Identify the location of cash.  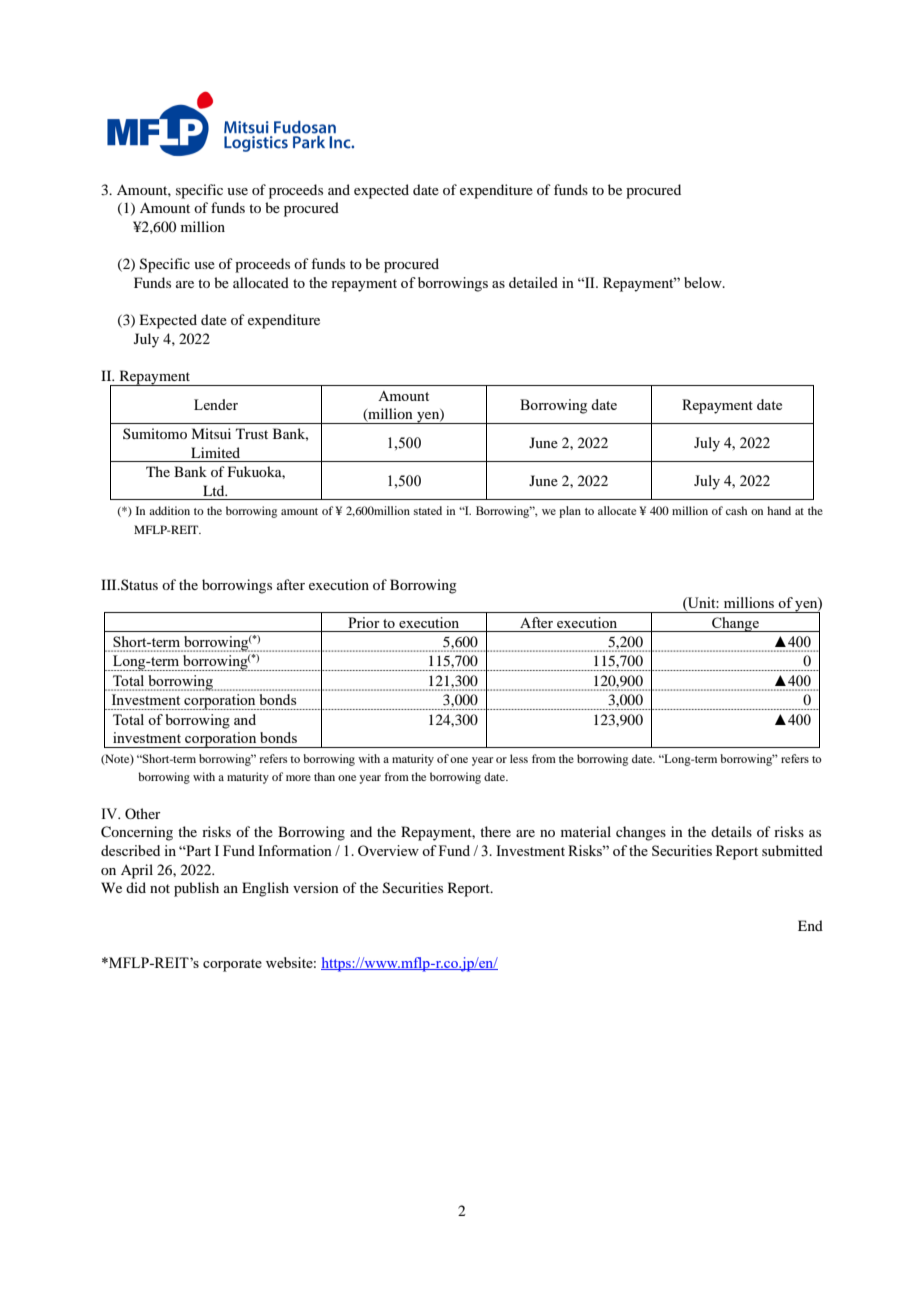
(736, 510).
